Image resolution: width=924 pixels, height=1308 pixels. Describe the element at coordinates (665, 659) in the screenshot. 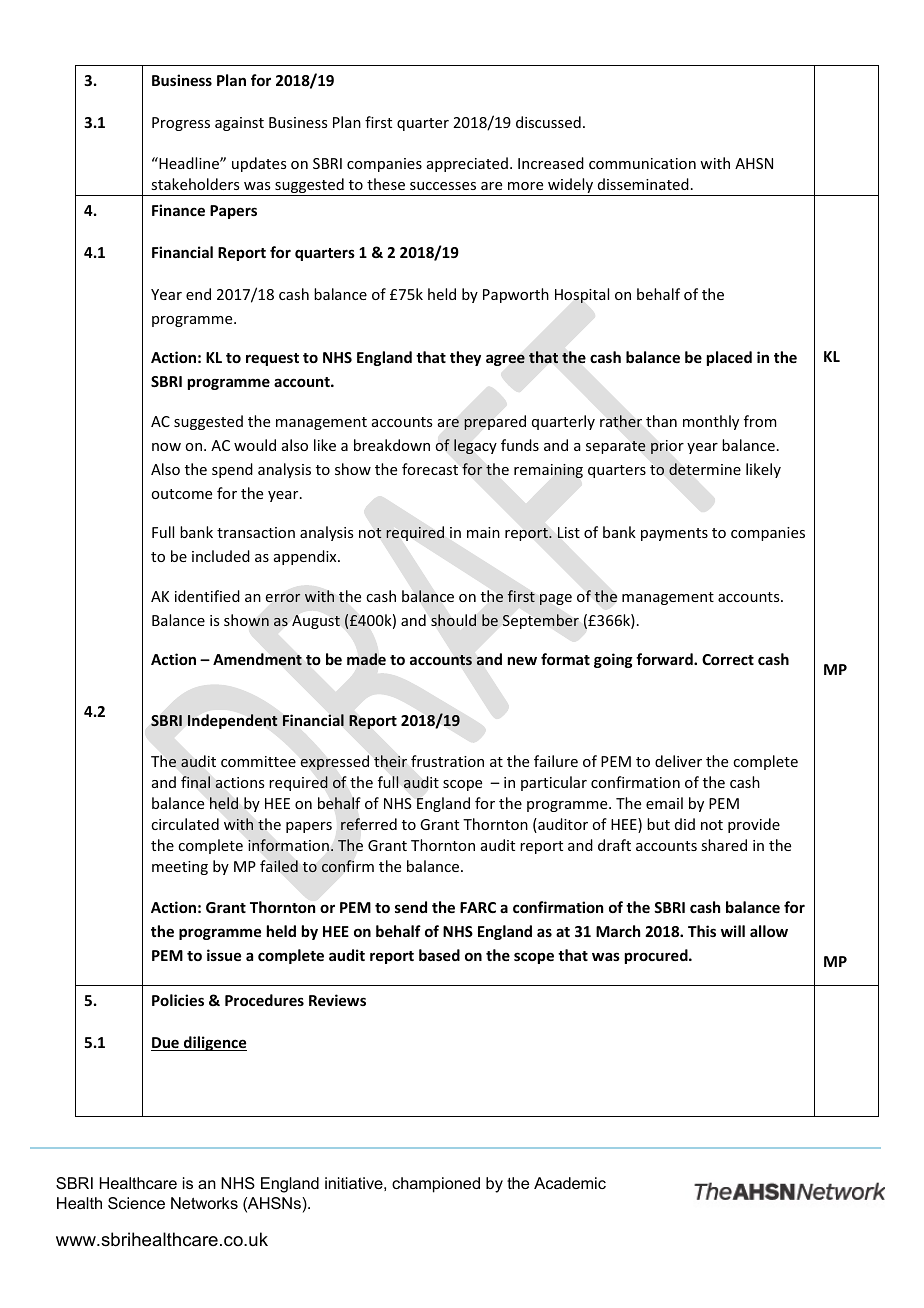

I see `forward` at that location.
